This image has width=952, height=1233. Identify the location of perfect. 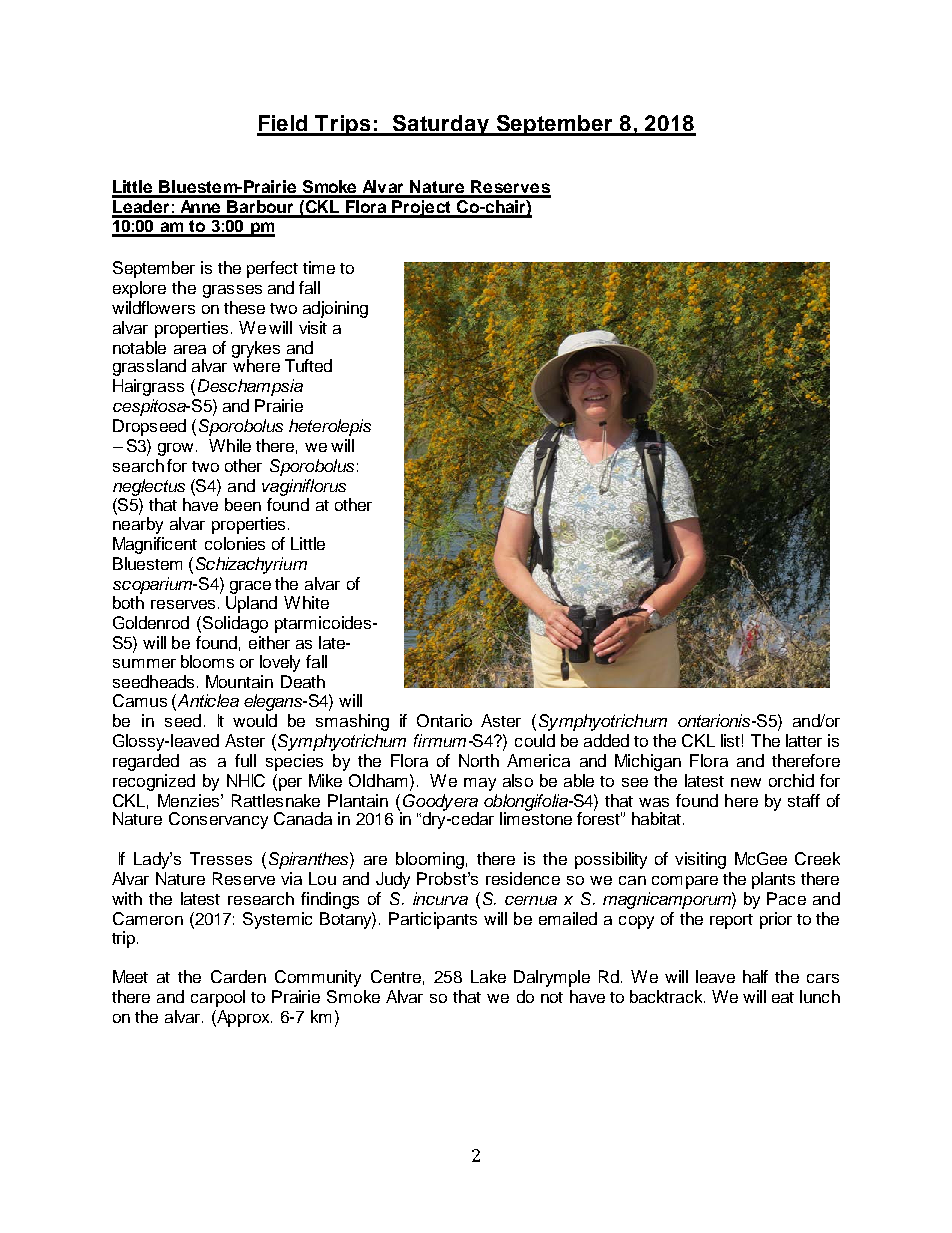
(272, 269).
